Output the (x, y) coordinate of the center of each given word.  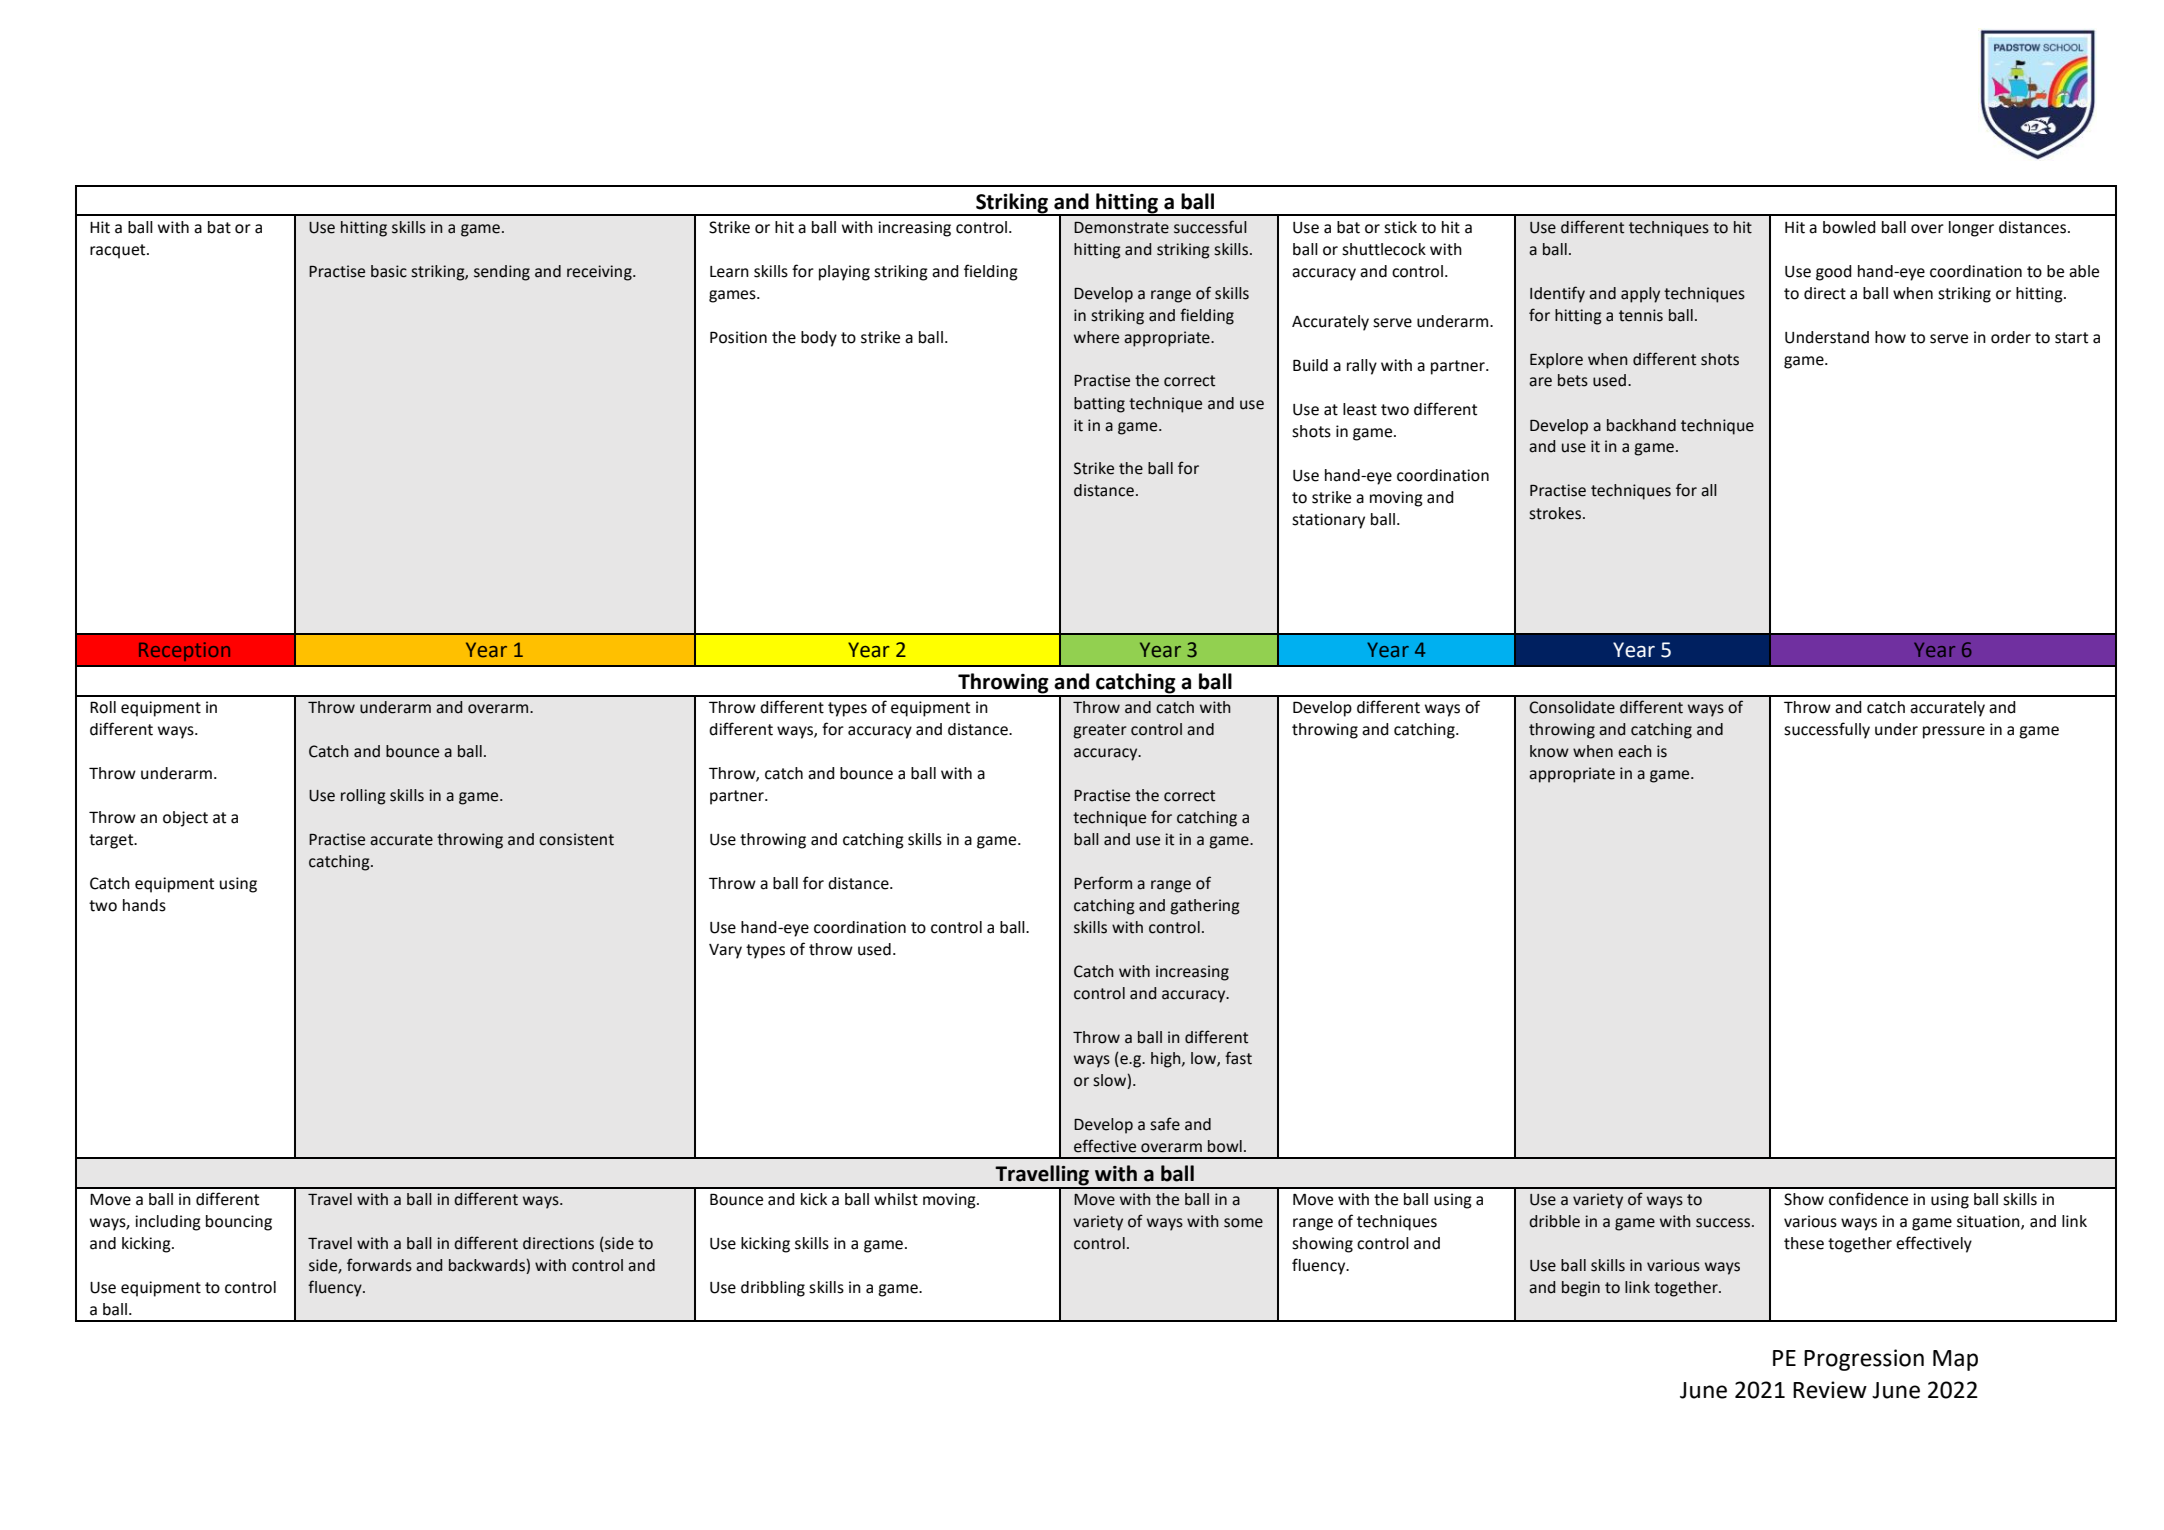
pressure (1954, 732)
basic (389, 271)
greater (1100, 731)
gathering (1205, 907)
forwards (379, 1265)
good (1834, 273)
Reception (184, 651)
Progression (1864, 1360)
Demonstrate (1121, 228)
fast (1238, 1058)
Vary (725, 951)
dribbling (773, 1289)
